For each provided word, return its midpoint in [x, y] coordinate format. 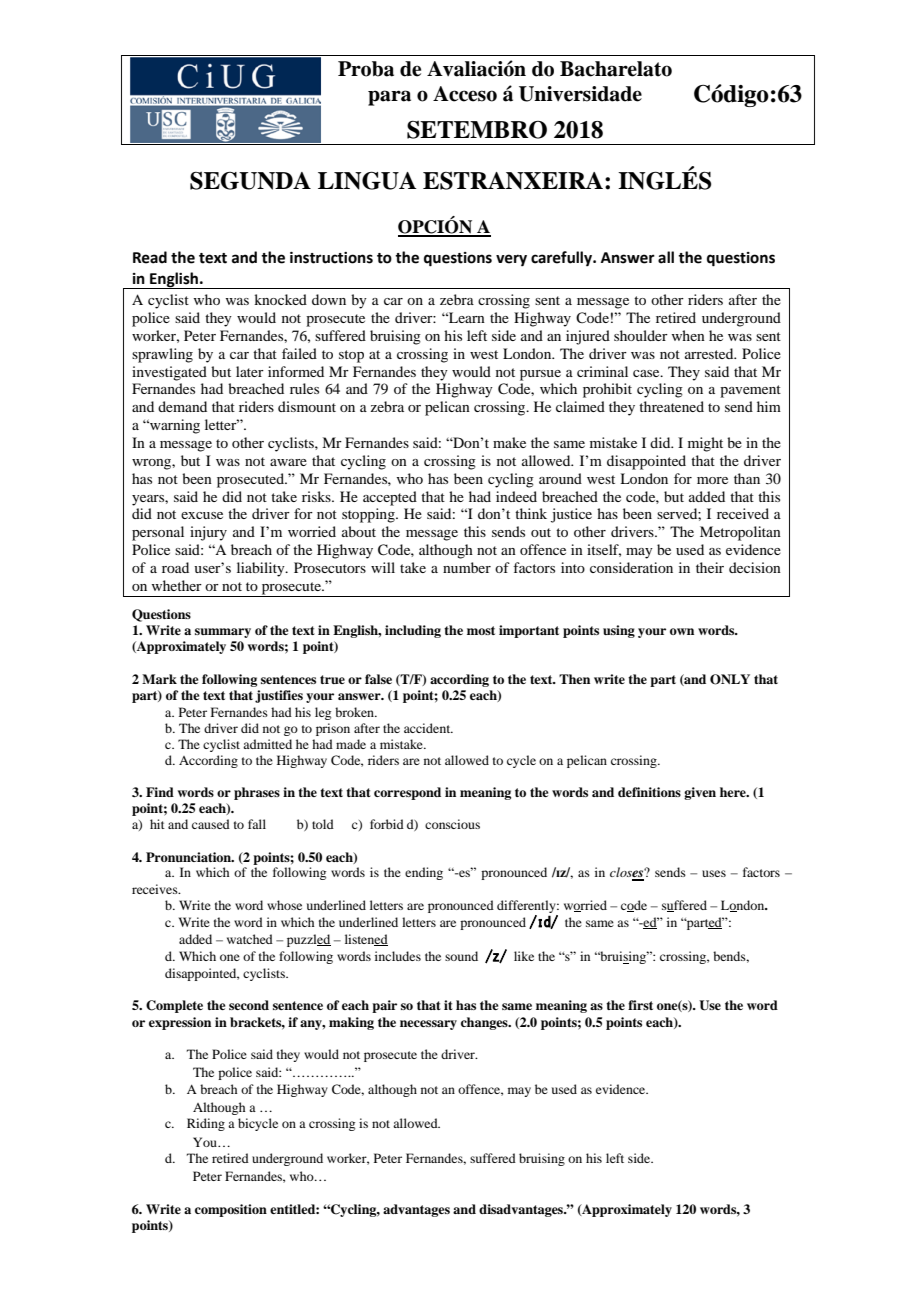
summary [223, 633]
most [481, 630]
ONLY [730, 679]
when [688, 335]
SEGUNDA [250, 181]
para [389, 98]
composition [231, 1210]
